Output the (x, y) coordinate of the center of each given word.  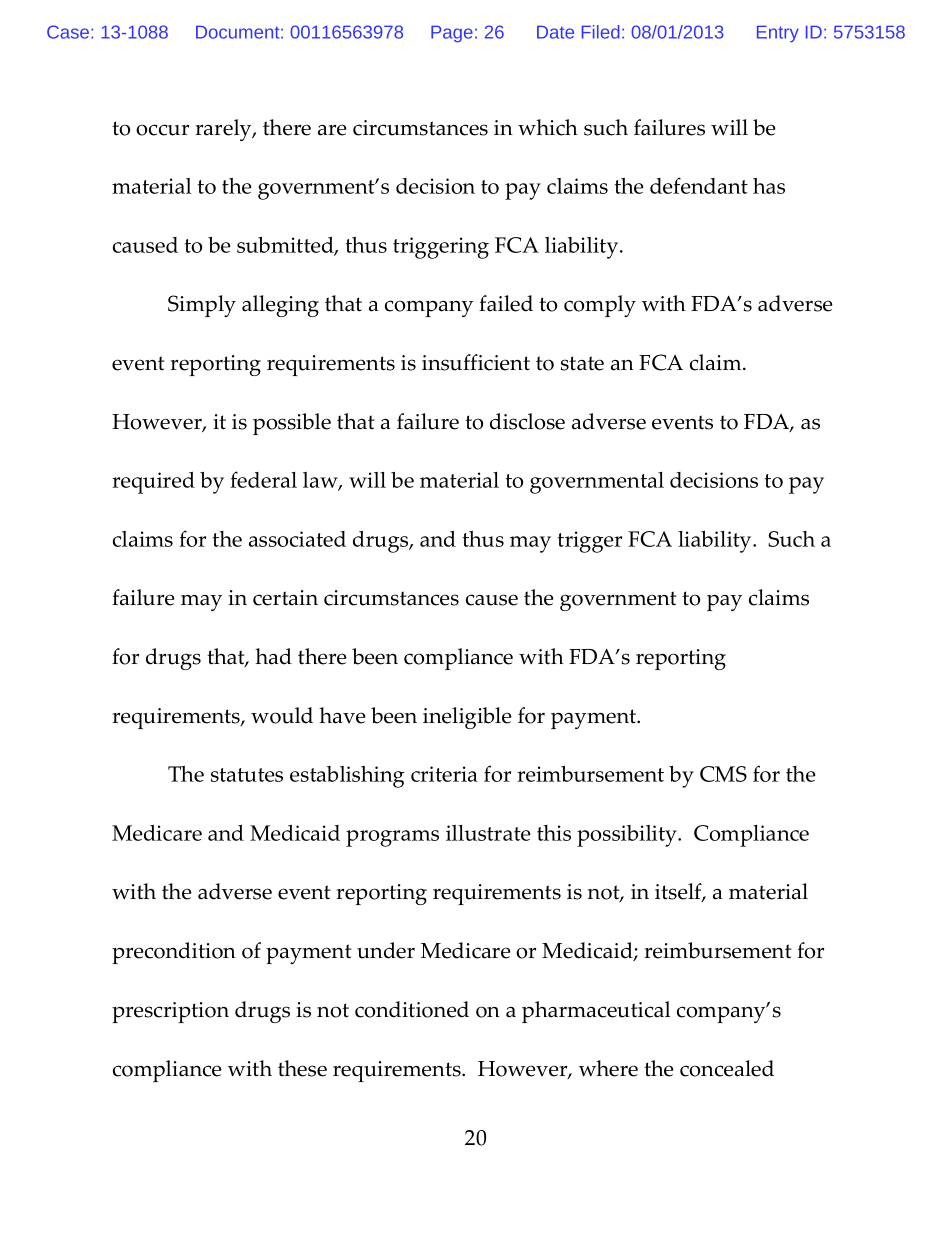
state (582, 363)
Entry (778, 34)
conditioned (412, 1009)
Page (452, 34)
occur (162, 130)
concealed (727, 1068)
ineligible (467, 718)
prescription (170, 1012)
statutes (247, 775)
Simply (202, 306)
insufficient (476, 362)
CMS (723, 774)
